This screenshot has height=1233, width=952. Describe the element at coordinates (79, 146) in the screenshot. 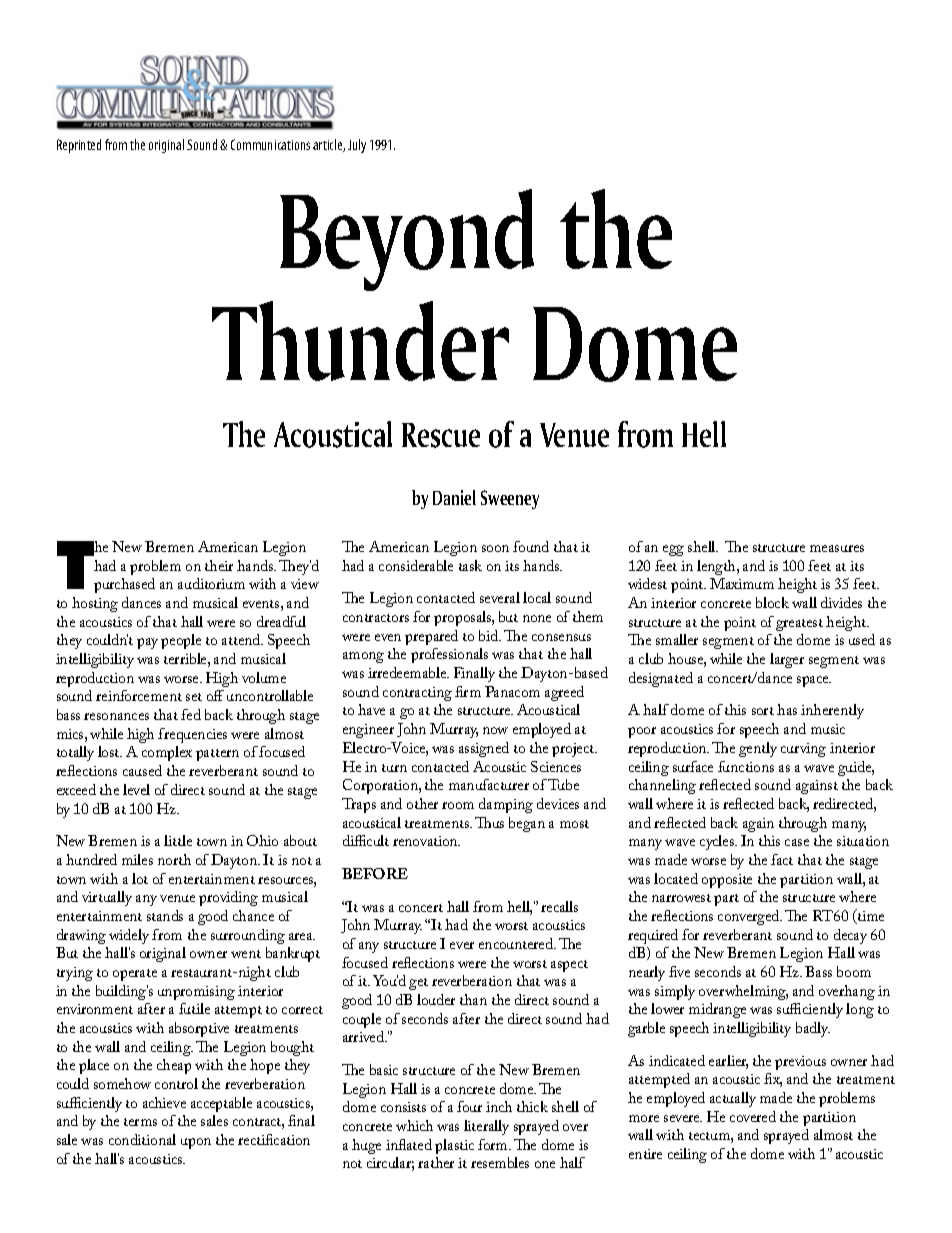

I see `Reprinted` at that location.
